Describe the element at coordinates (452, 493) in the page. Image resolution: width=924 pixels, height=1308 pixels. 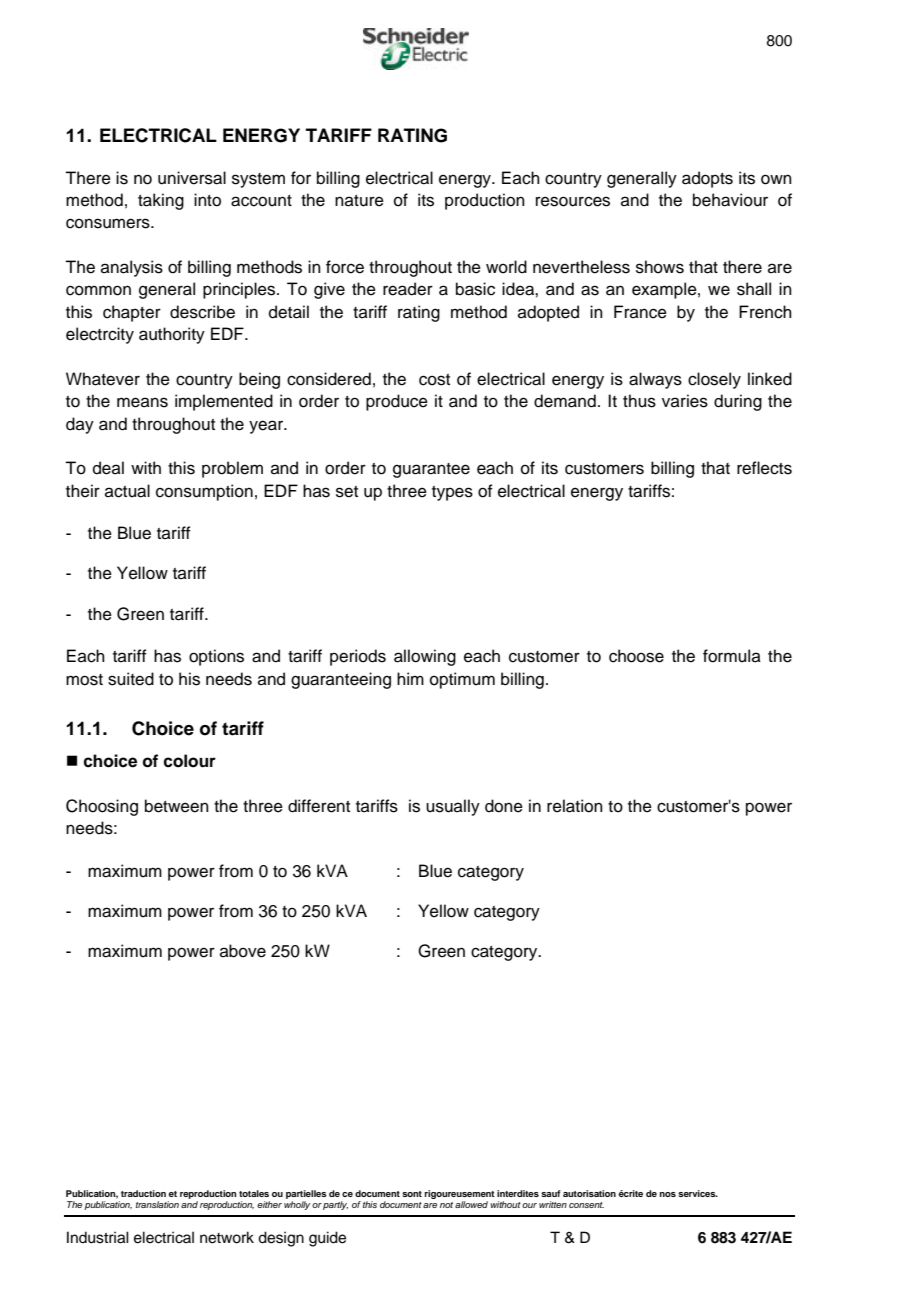
I see `types` at that location.
